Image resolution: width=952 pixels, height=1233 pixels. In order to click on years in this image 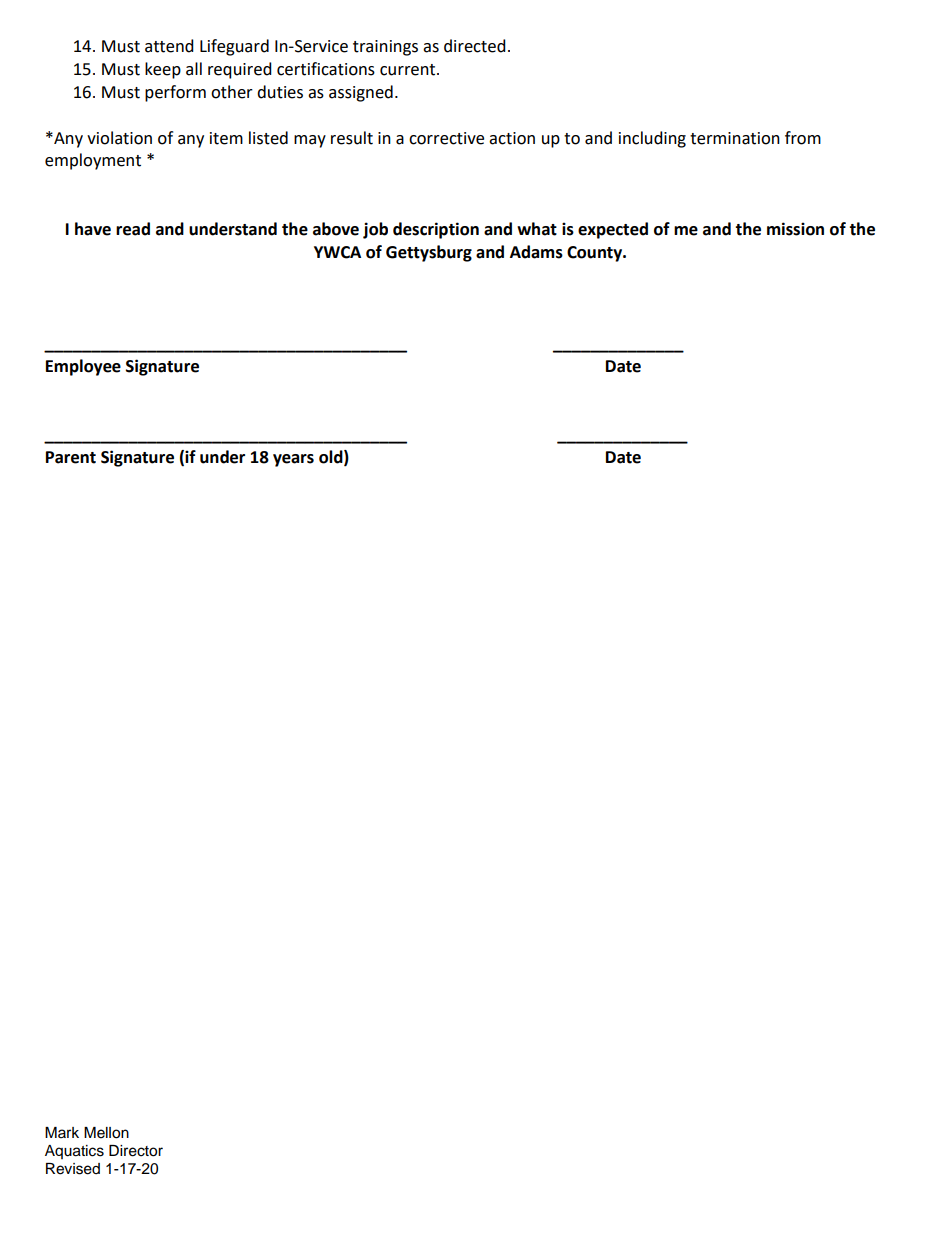, I will do `click(293, 460)`.
